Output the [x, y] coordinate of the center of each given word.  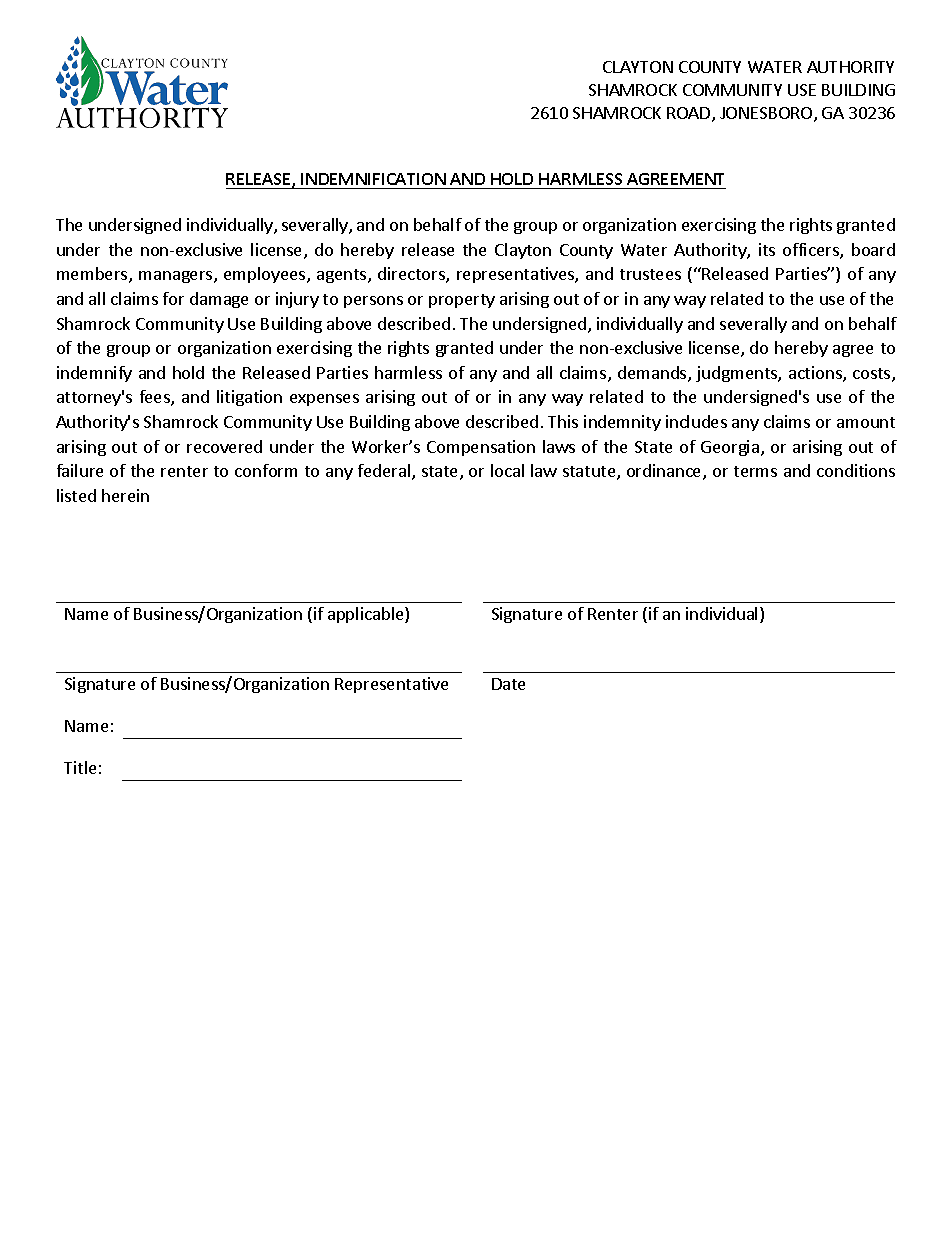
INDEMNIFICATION [374, 181]
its [767, 249]
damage [219, 300]
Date [508, 684]
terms [755, 471]
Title [80, 767]
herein [125, 495]
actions [816, 374]
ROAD [690, 114]
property [462, 301]
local [507, 470]
